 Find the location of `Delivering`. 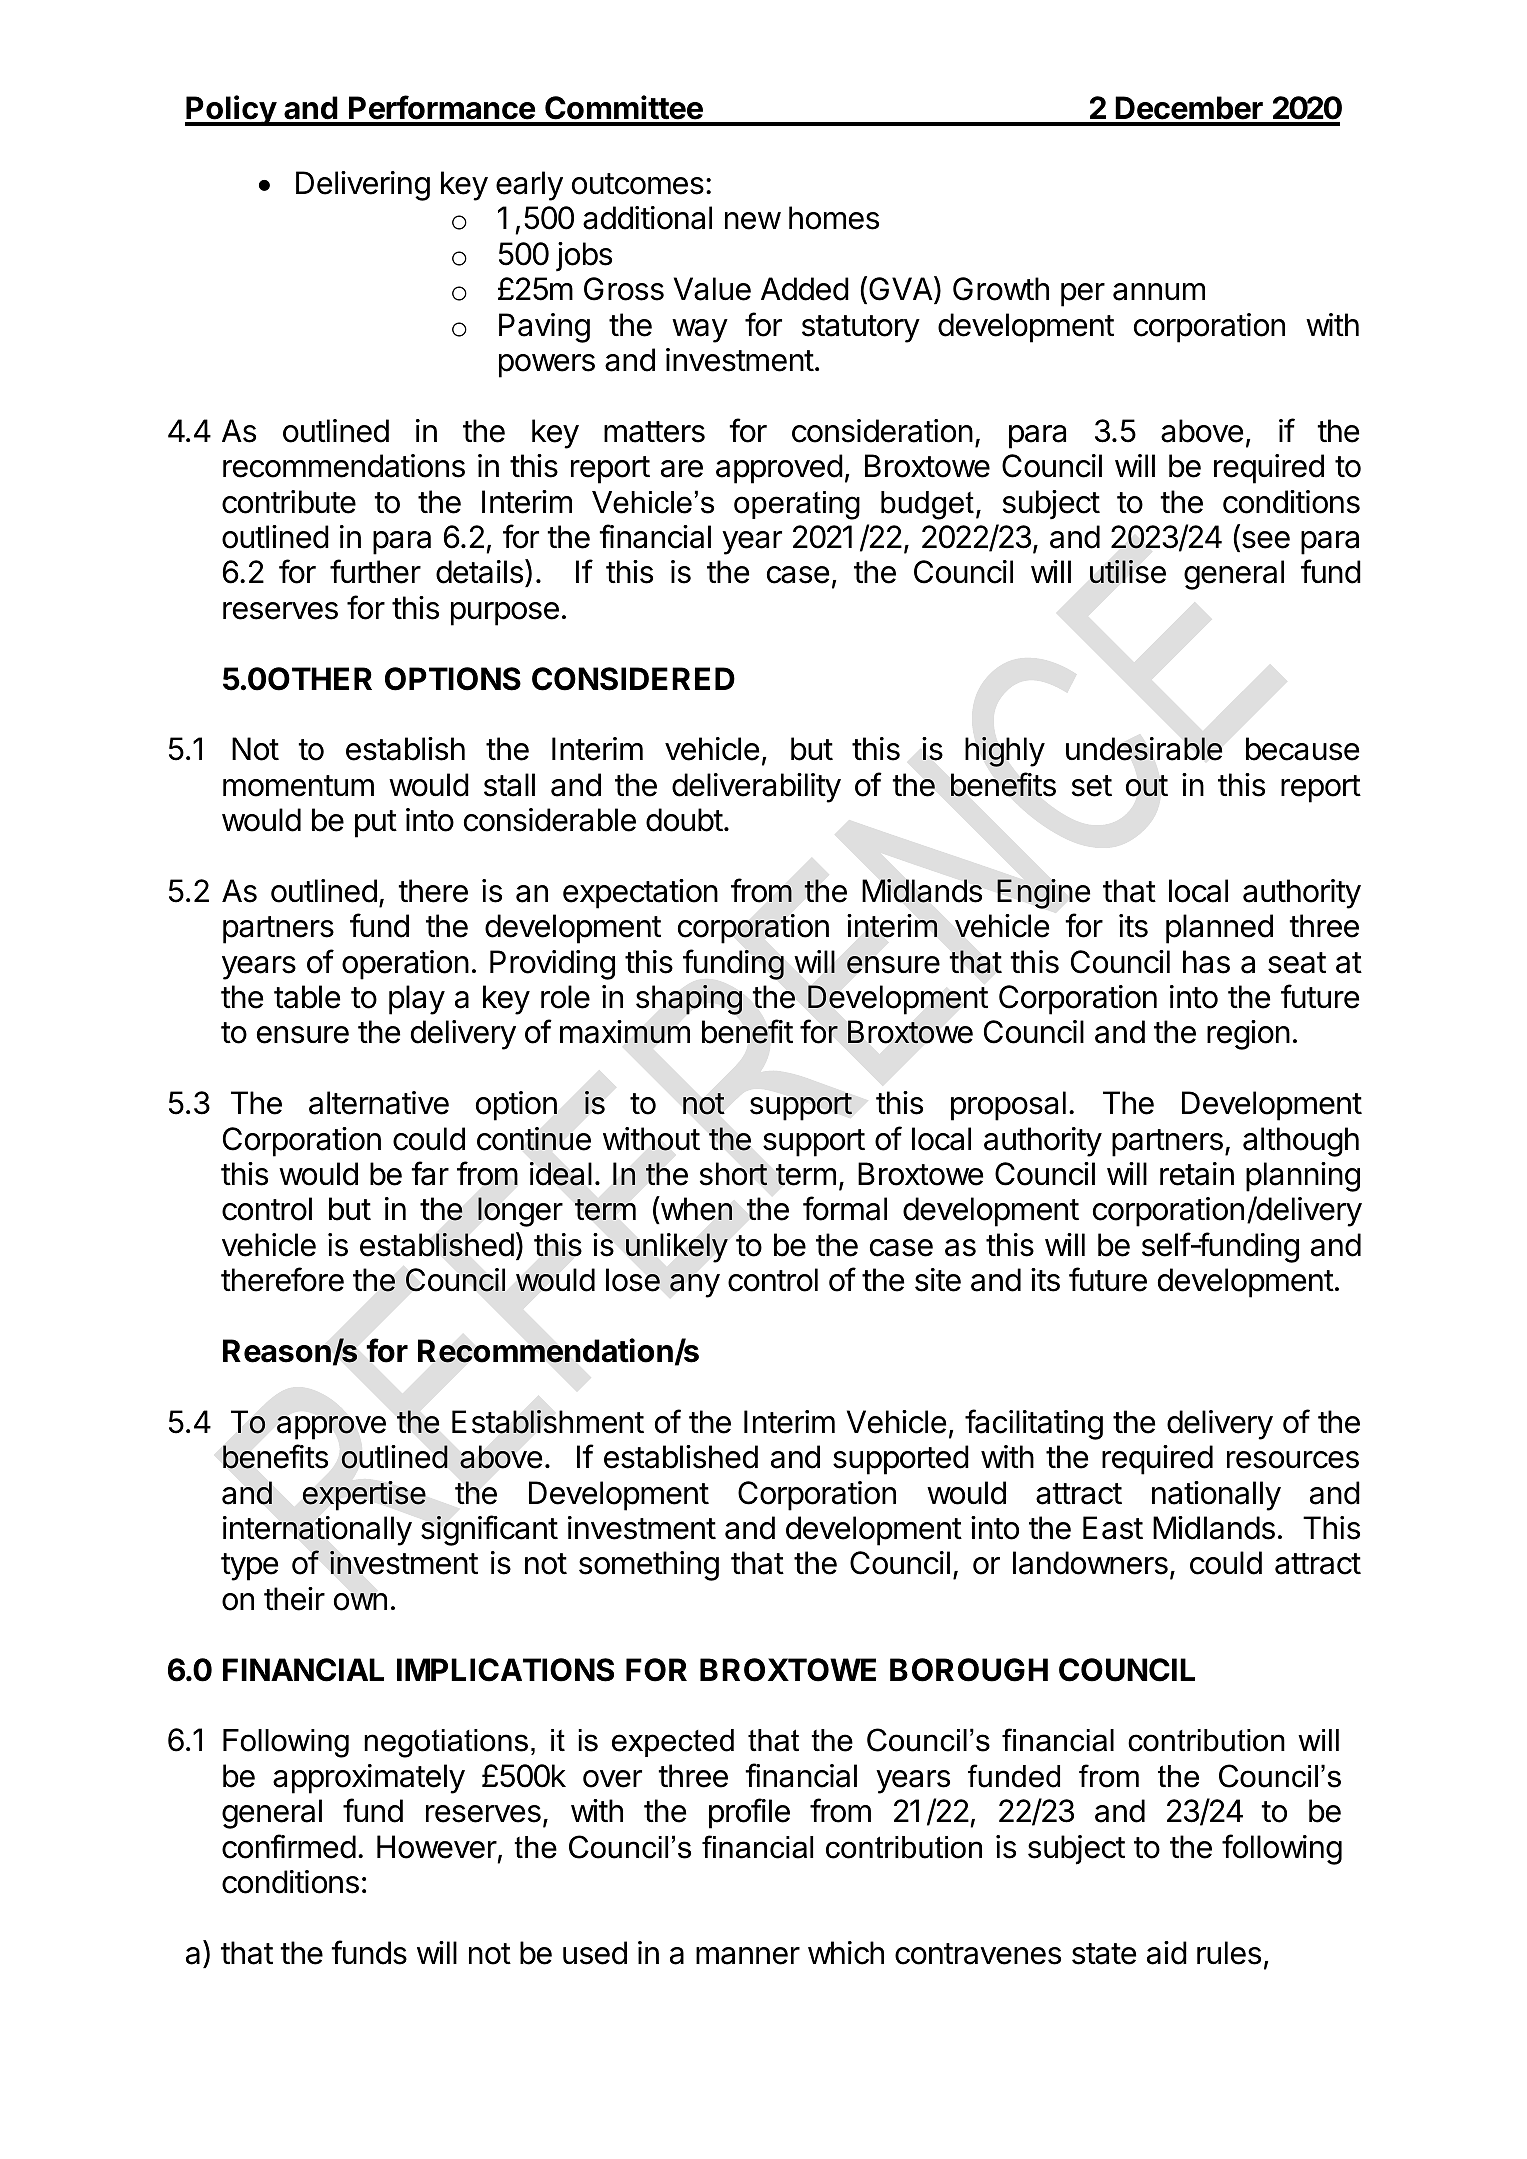

Delivering is located at coordinates (363, 186).
